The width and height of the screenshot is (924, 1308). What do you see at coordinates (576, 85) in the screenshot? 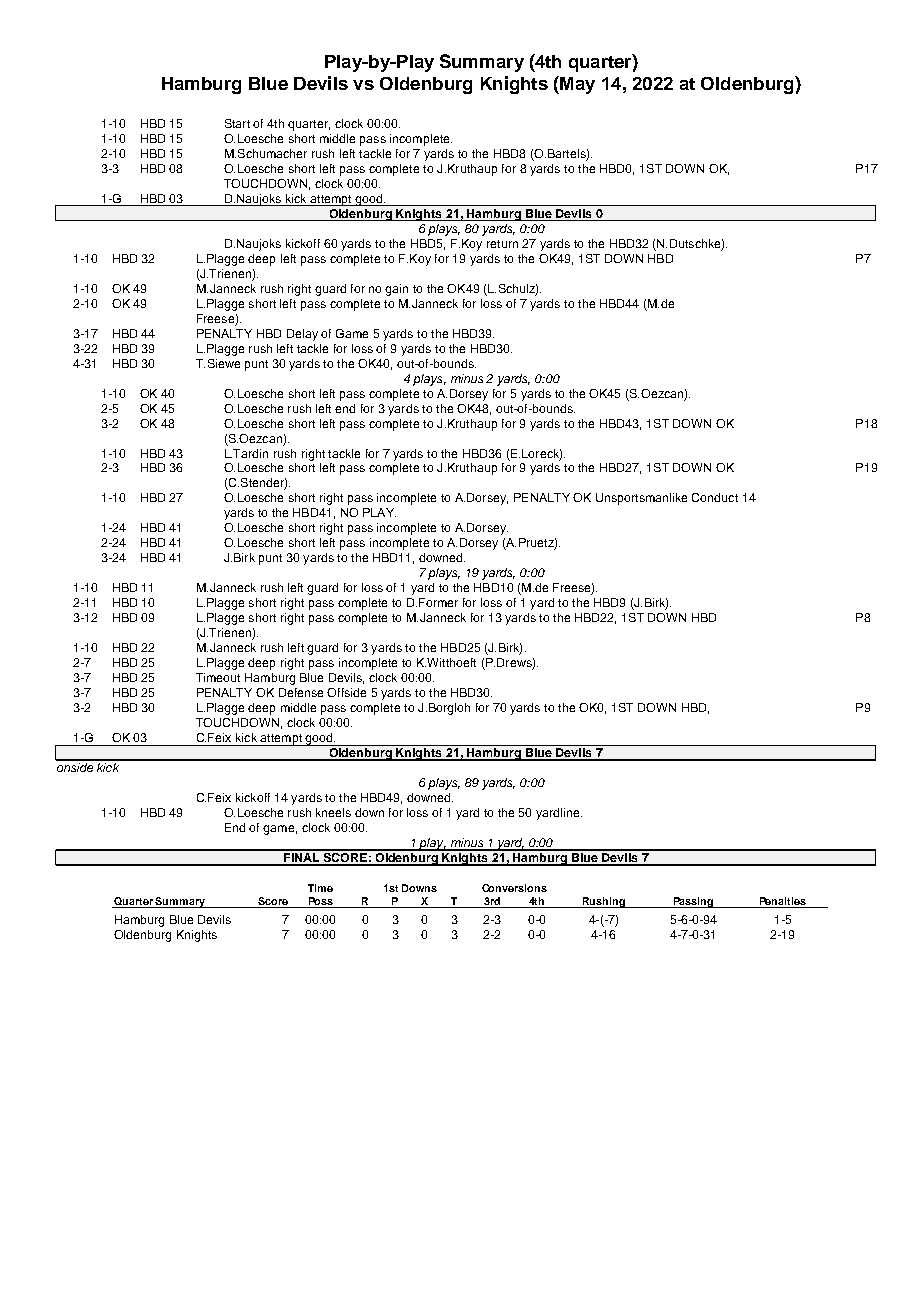
I see `May` at bounding box center [576, 85].
